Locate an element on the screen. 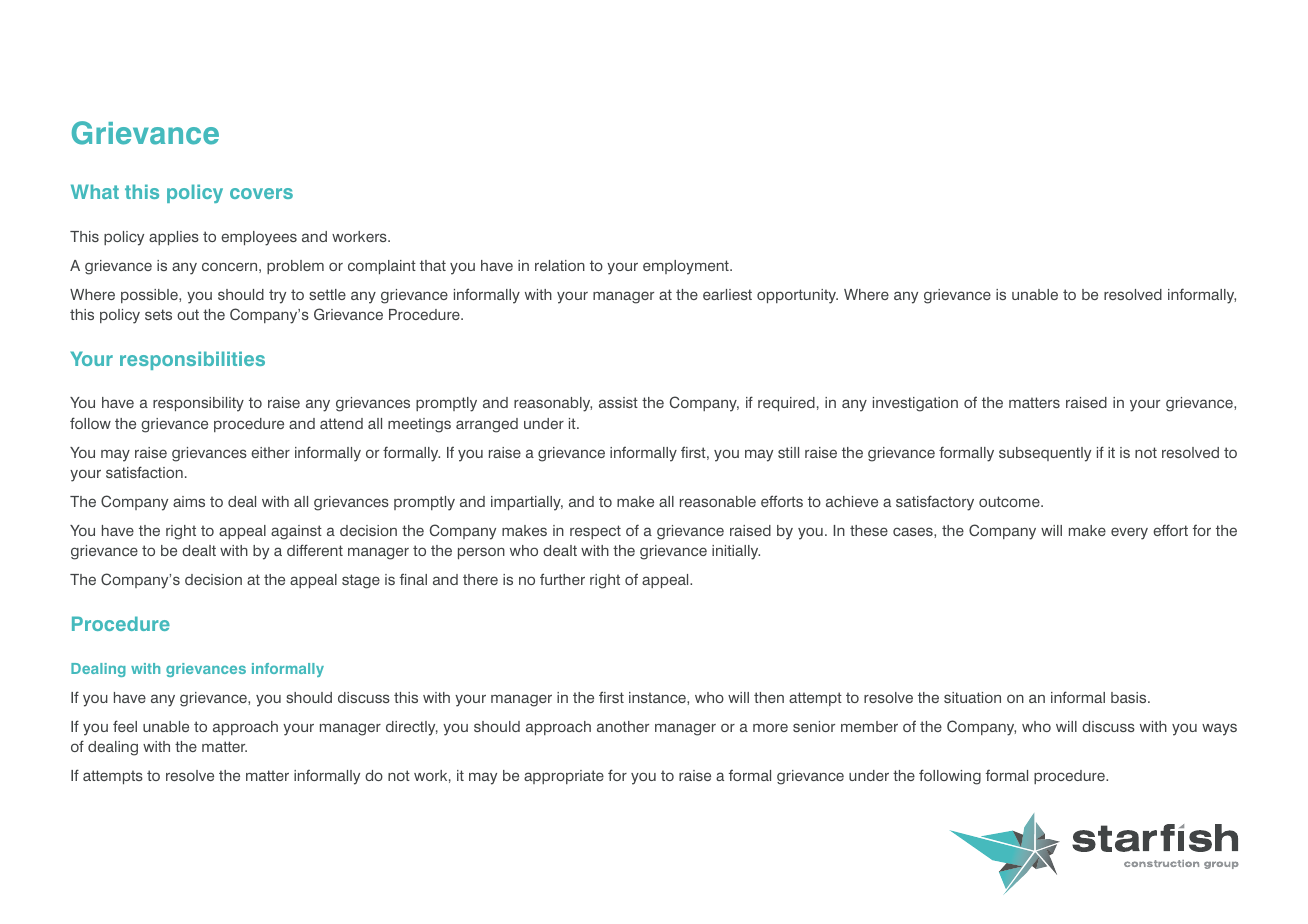 This screenshot has height=924, width=1308. employment is located at coordinates (687, 267).
